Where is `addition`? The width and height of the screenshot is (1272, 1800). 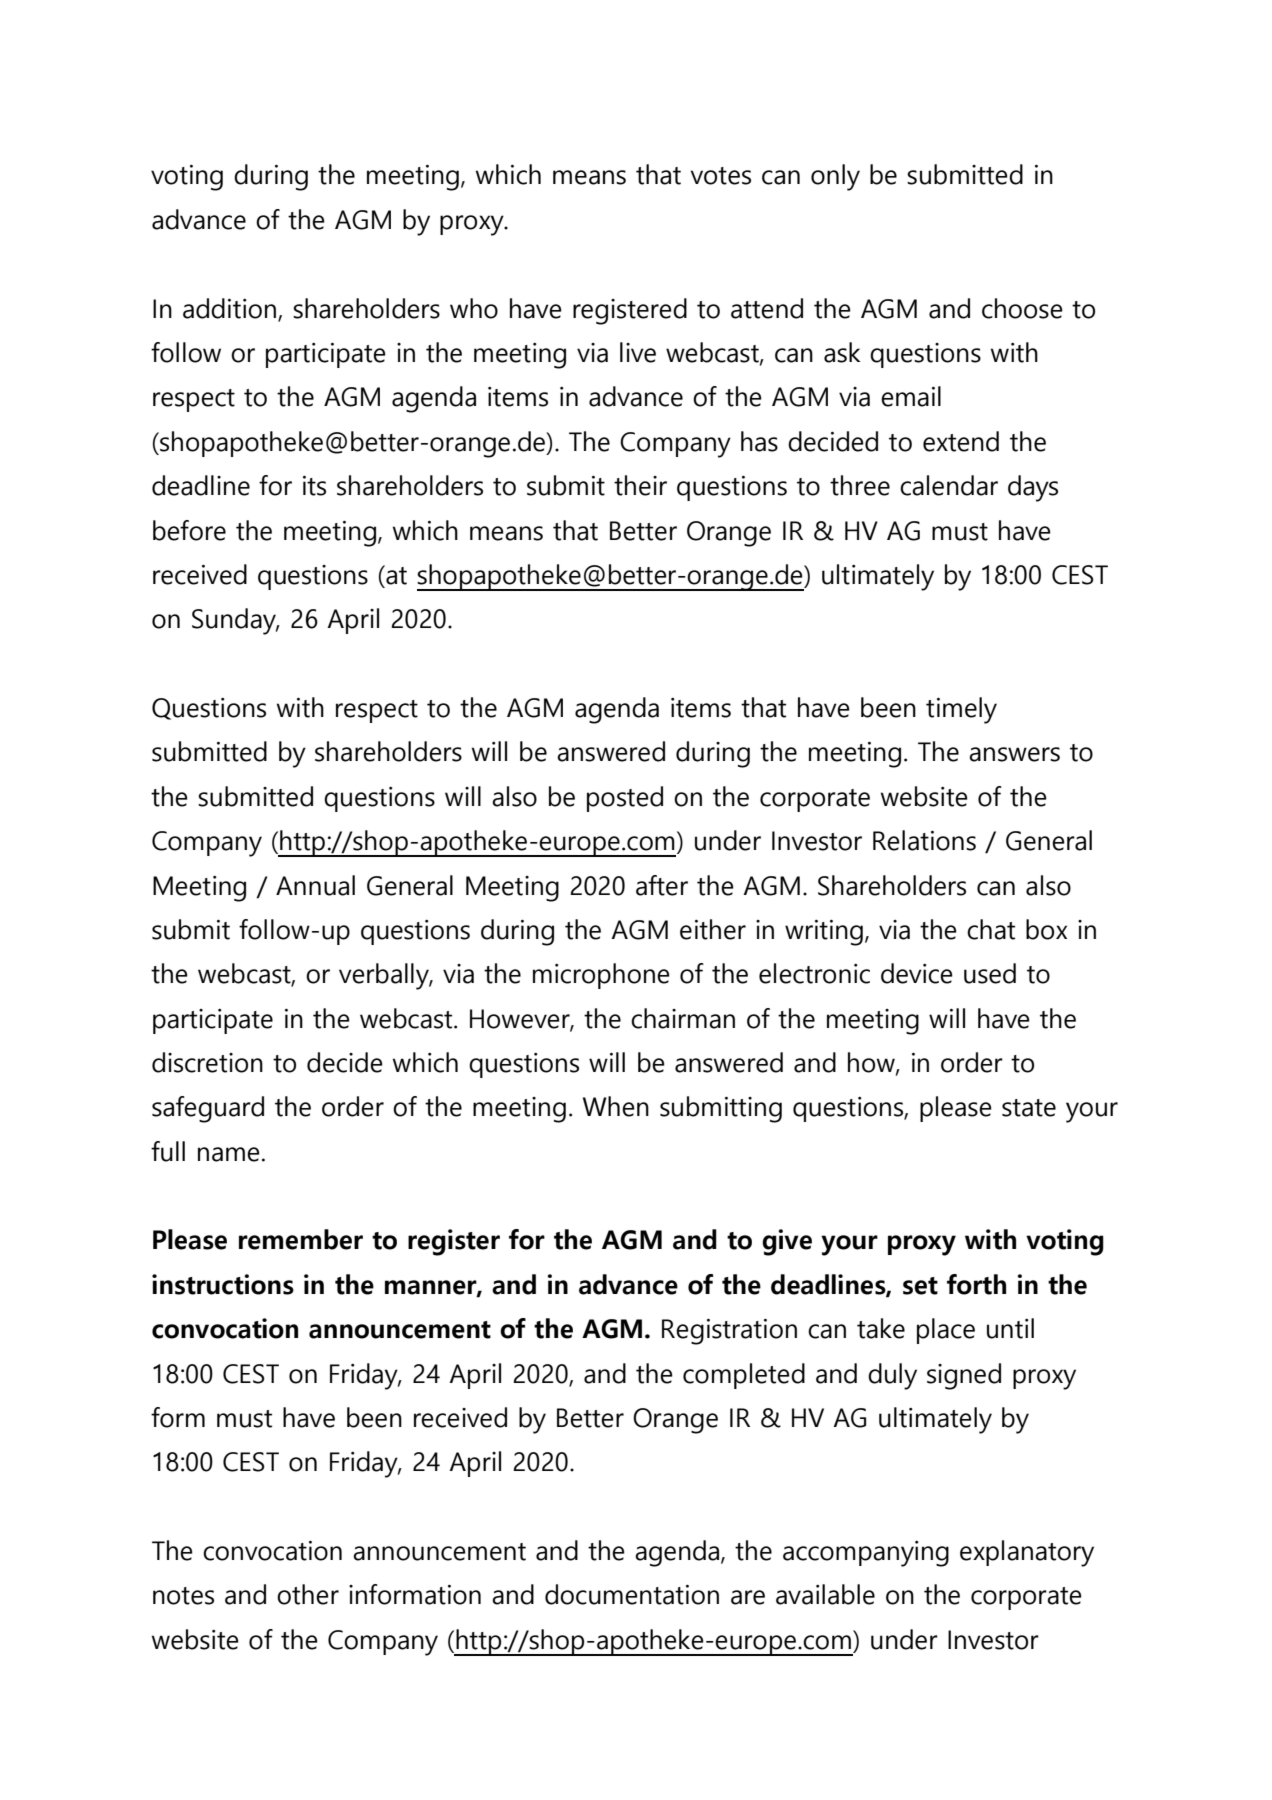 addition is located at coordinates (231, 309).
